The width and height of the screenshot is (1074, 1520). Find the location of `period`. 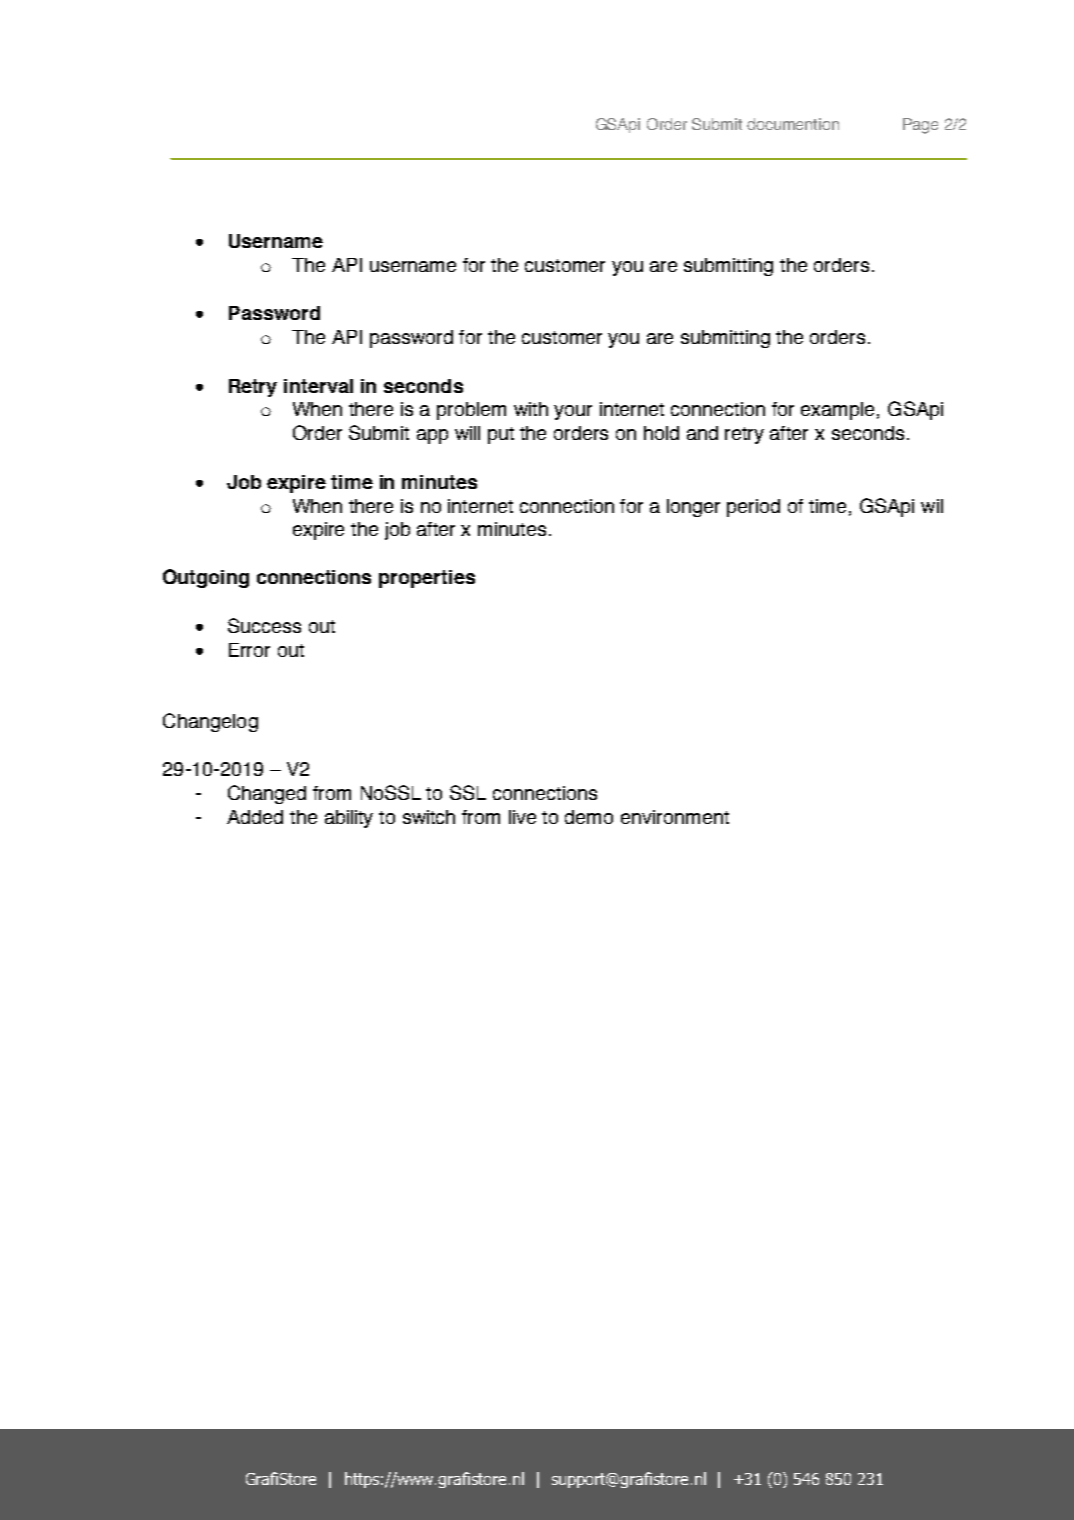

period is located at coordinates (753, 508).
